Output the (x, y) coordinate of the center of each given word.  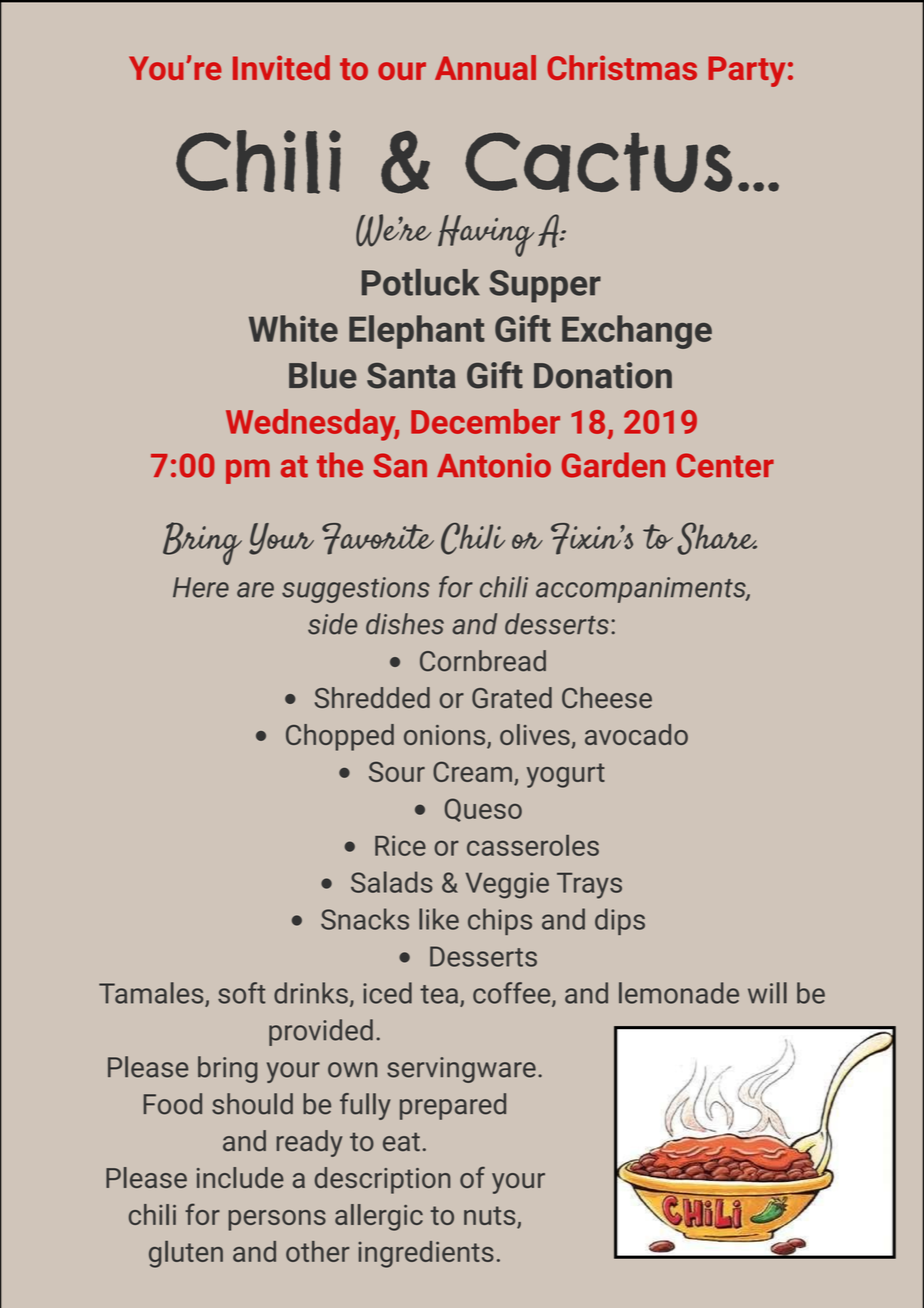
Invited (281, 67)
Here (201, 587)
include (240, 1177)
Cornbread (483, 661)
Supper (545, 286)
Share (717, 538)
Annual (485, 67)
